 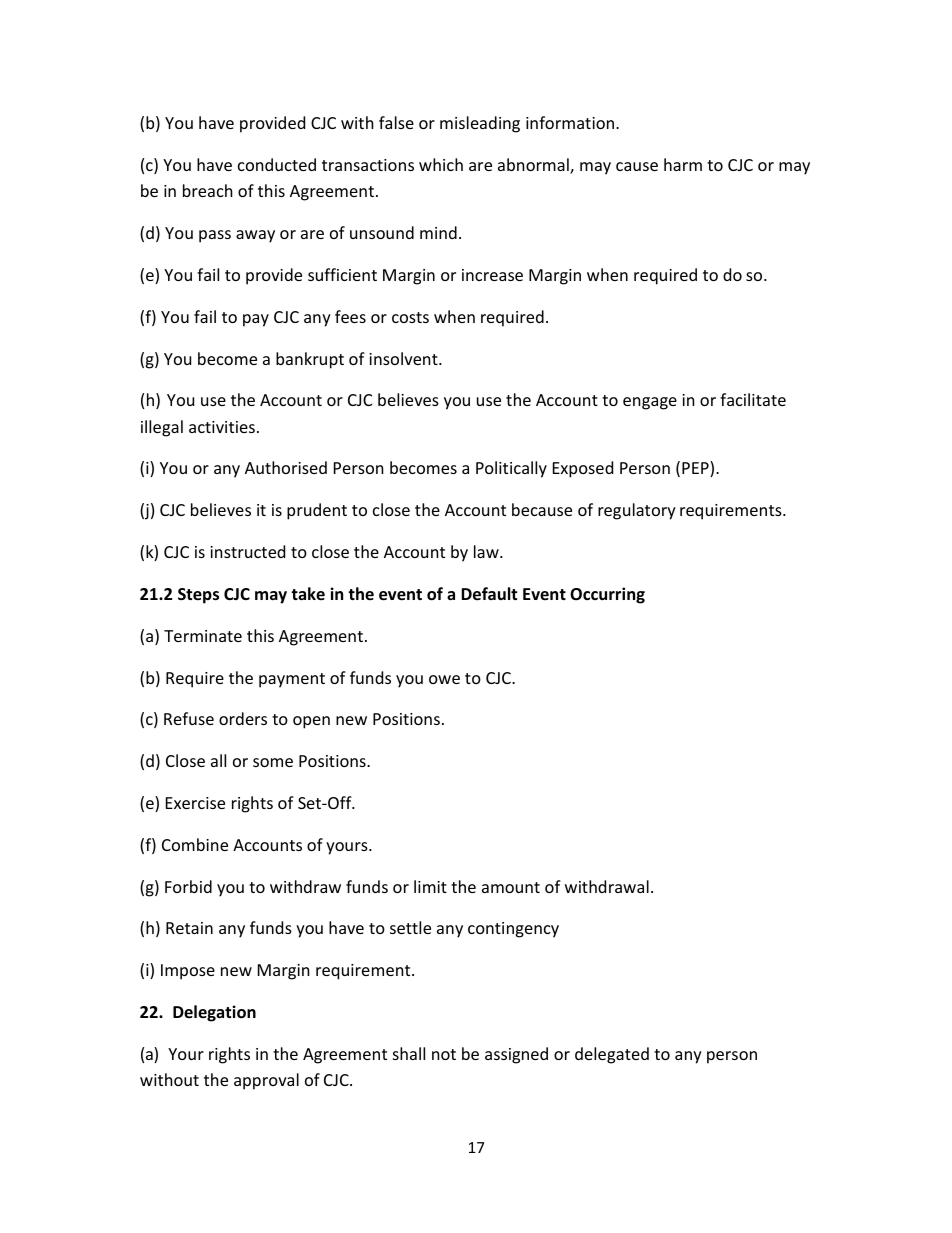 What do you see at coordinates (489, 594) in the document?
I see `Default` at bounding box center [489, 594].
